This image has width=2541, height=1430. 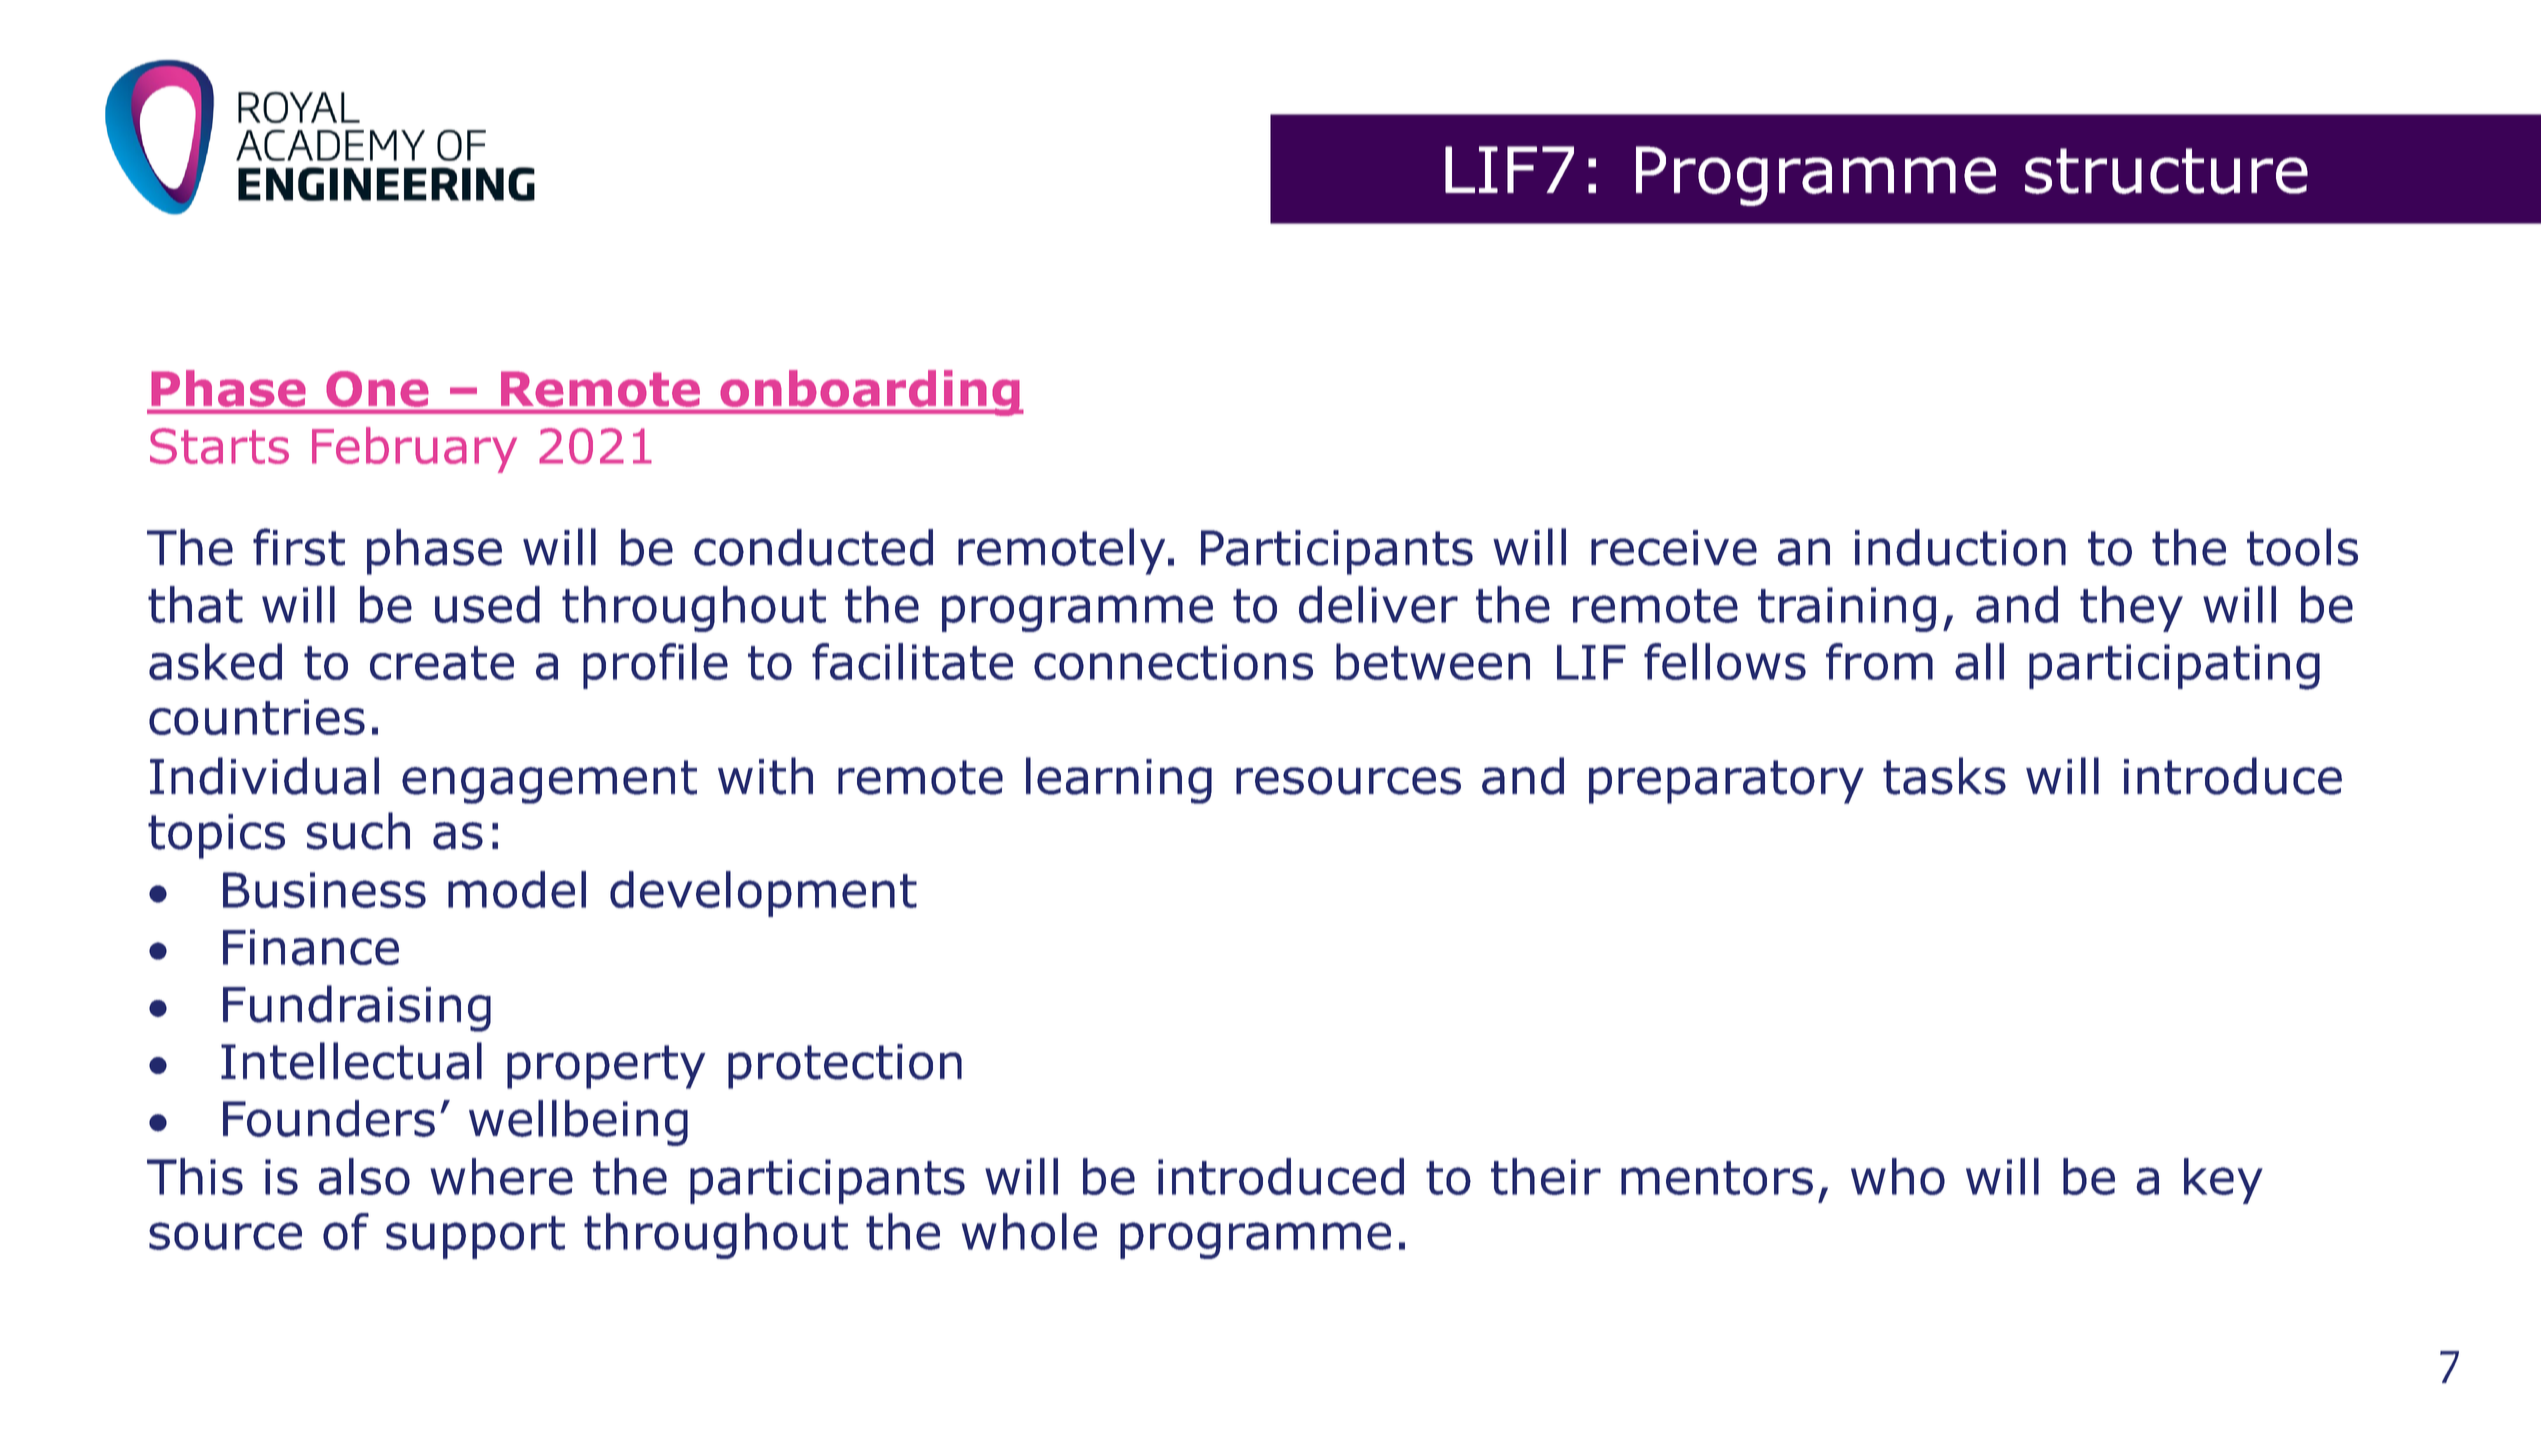 I want to click on key, so click(x=2223, y=1181).
